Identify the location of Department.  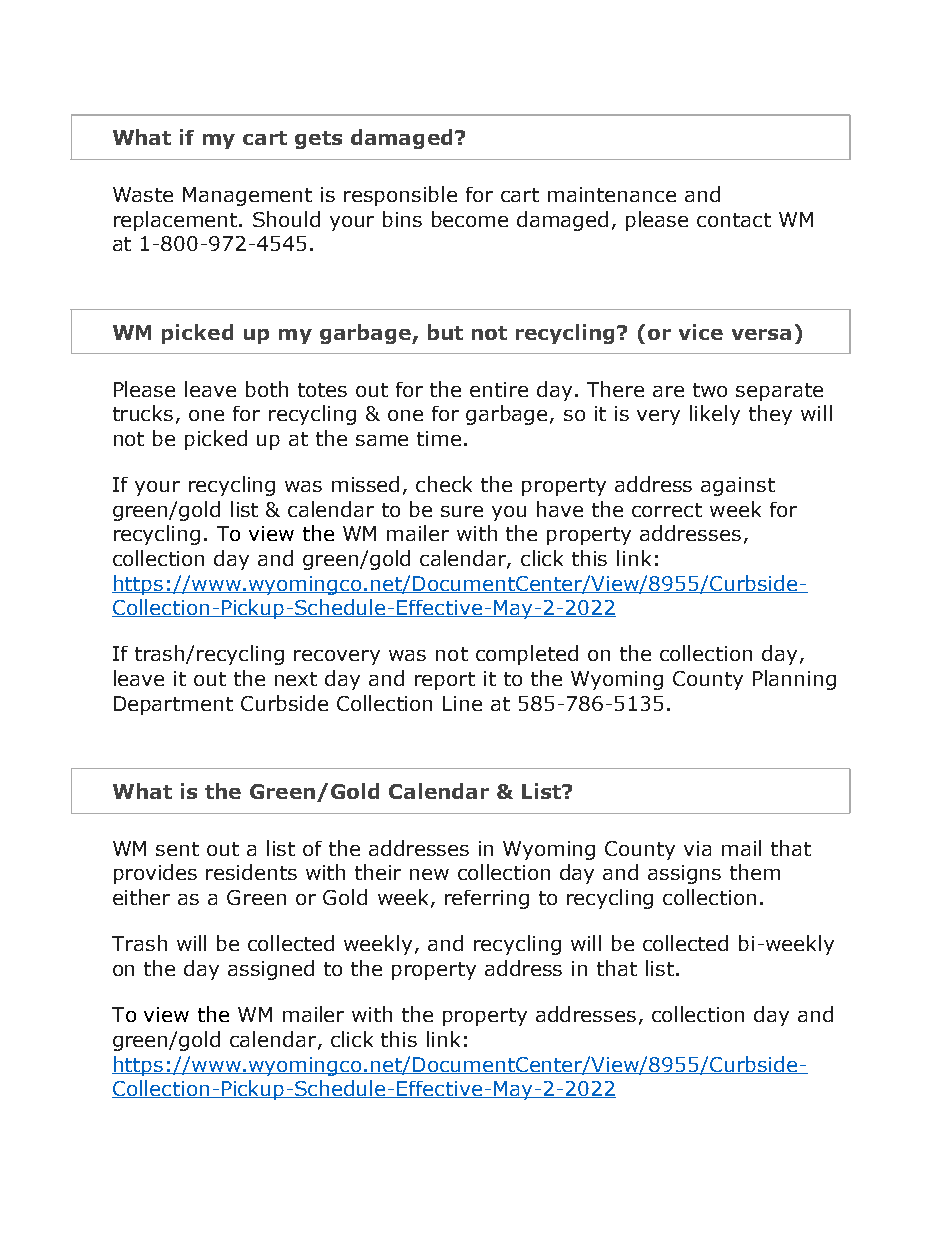
(173, 705).
